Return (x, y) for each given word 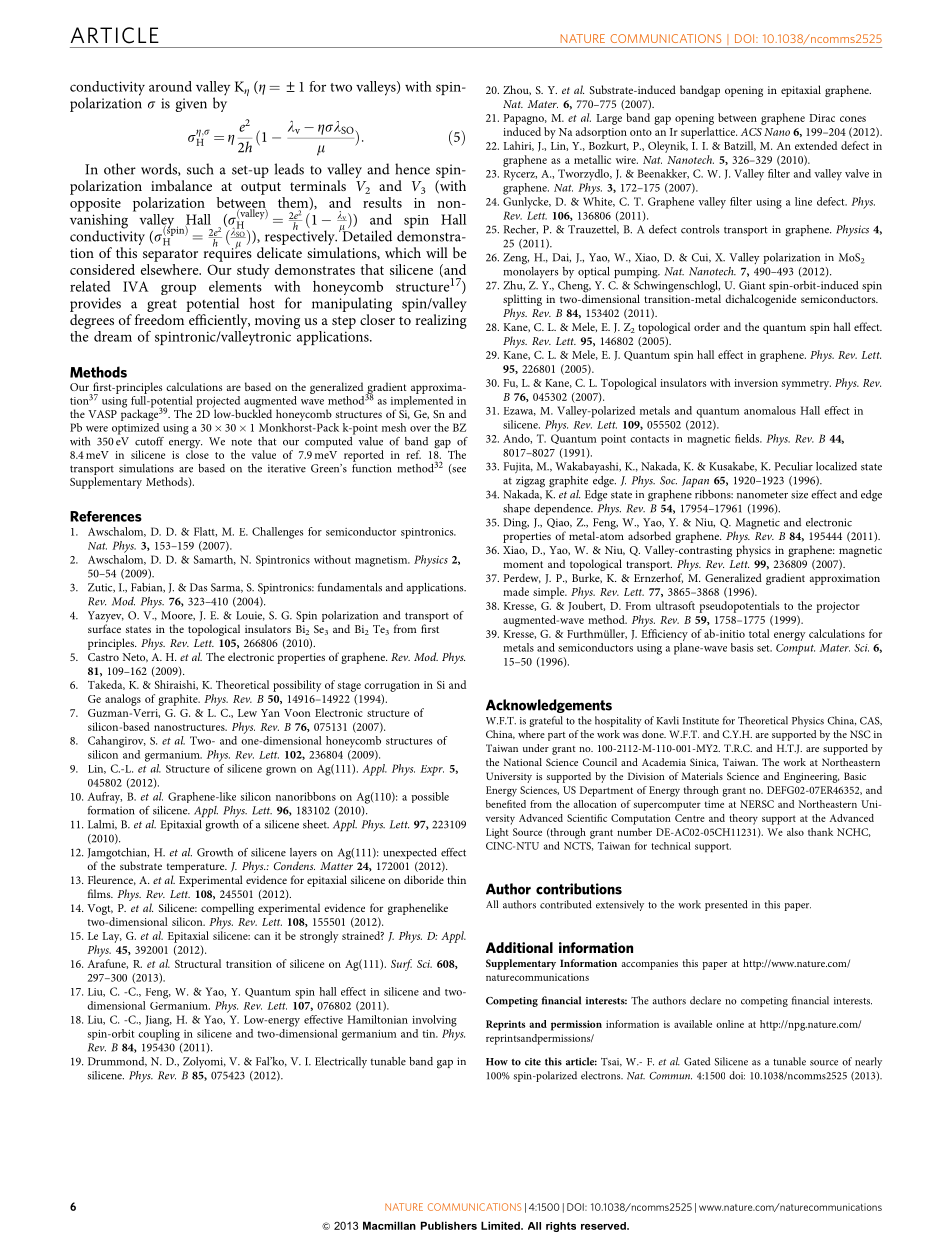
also (795, 832)
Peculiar (794, 466)
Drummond (117, 1062)
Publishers (449, 1225)
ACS (751, 132)
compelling (227, 909)
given (191, 105)
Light (497, 833)
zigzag (530, 482)
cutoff (149, 441)
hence (412, 169)
